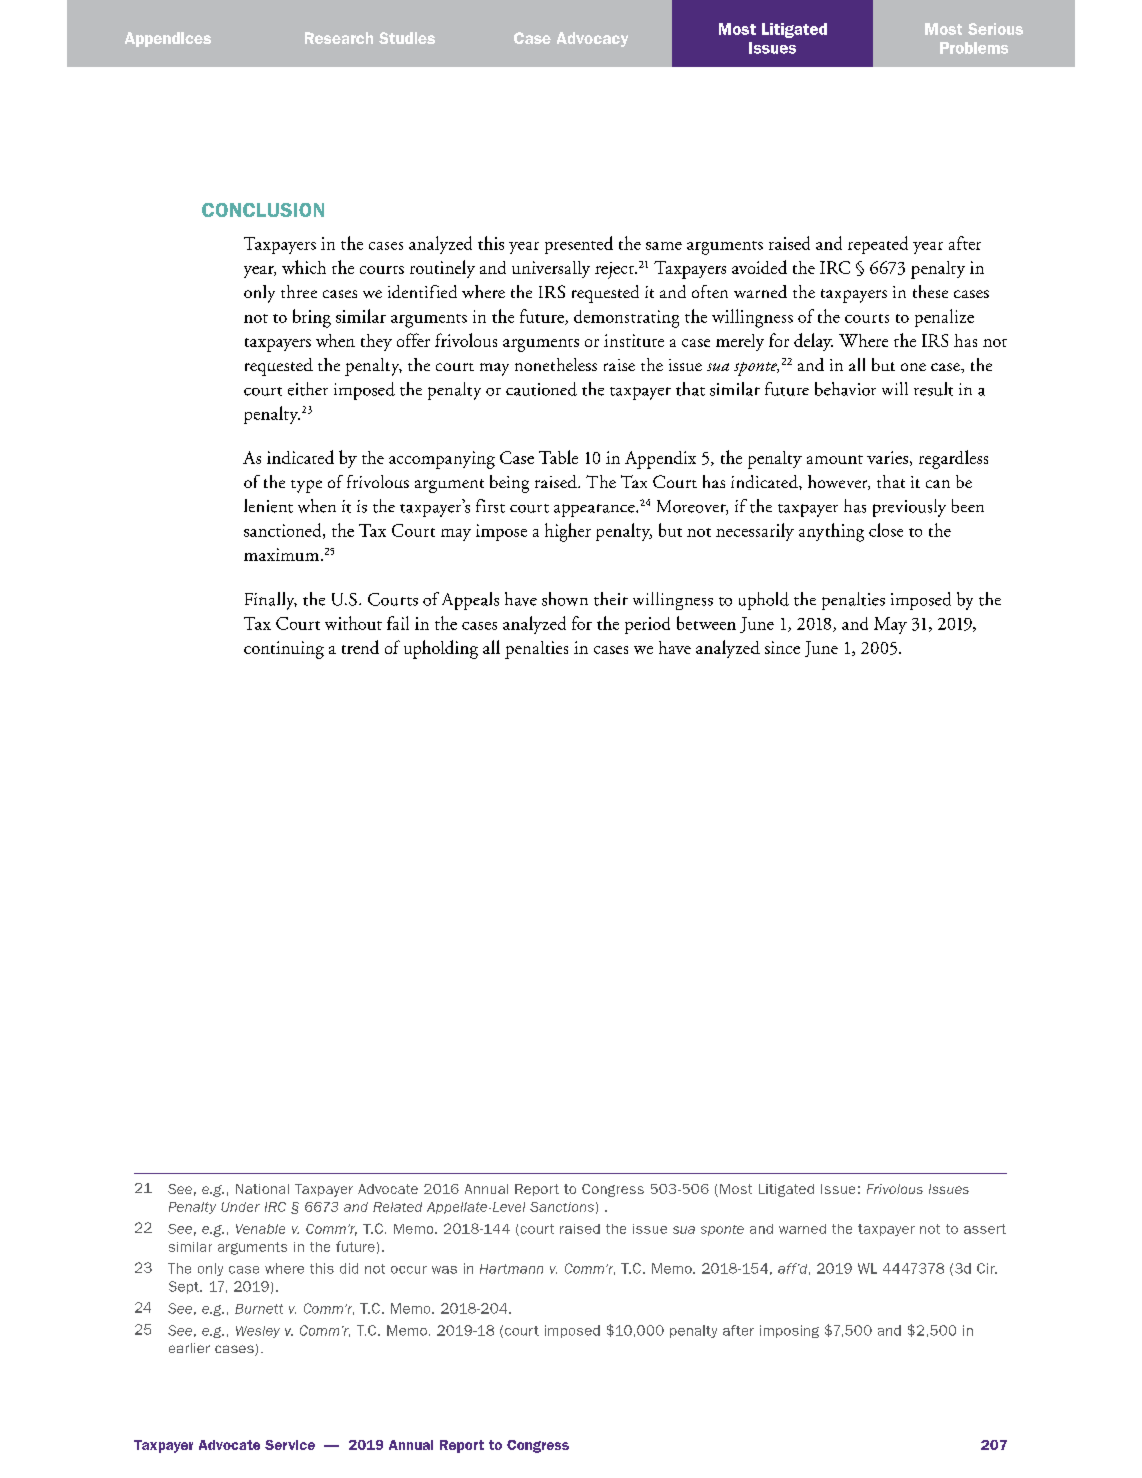  I want to click on close, so click(886, 530).
